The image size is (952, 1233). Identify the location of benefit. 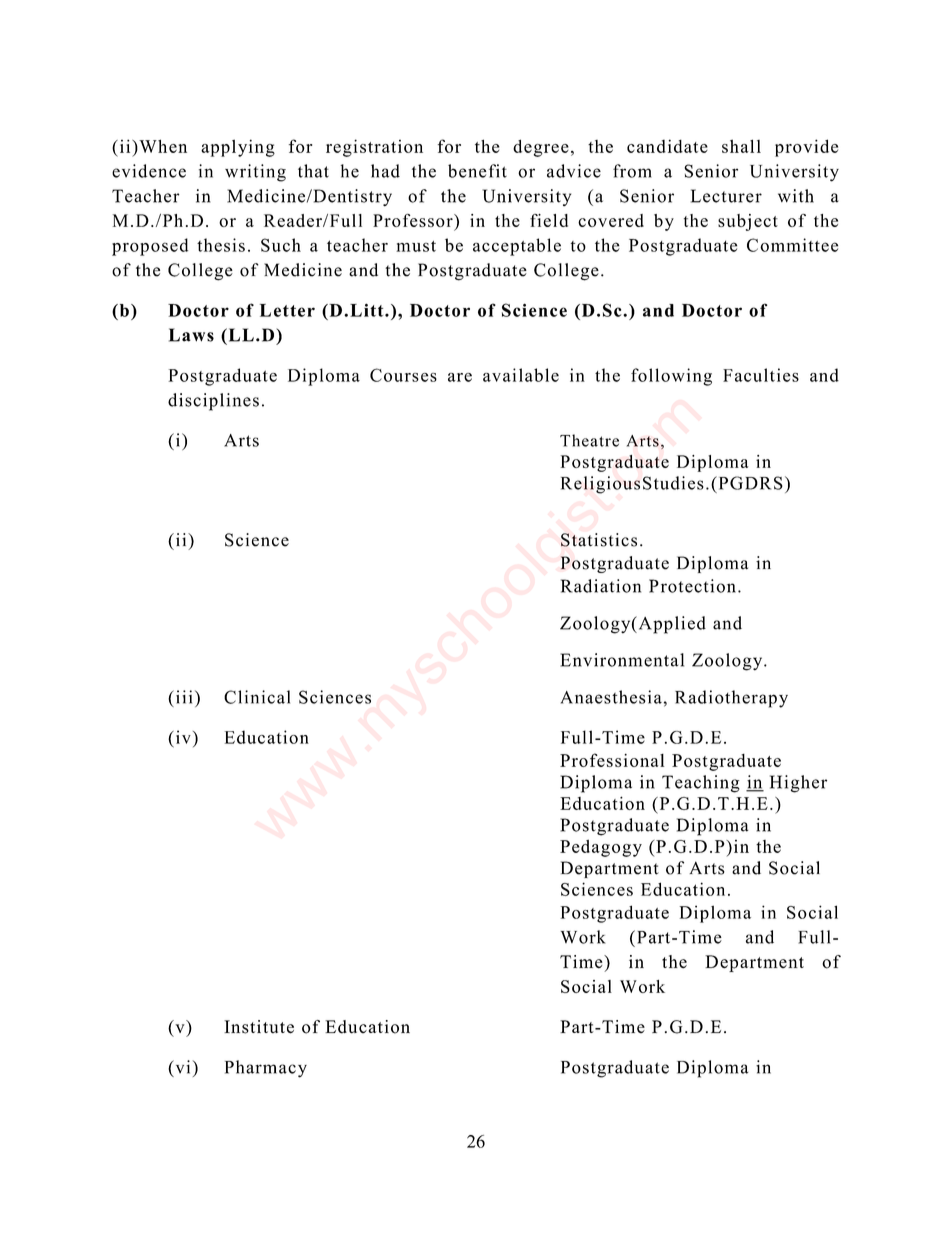
(477, 171).
